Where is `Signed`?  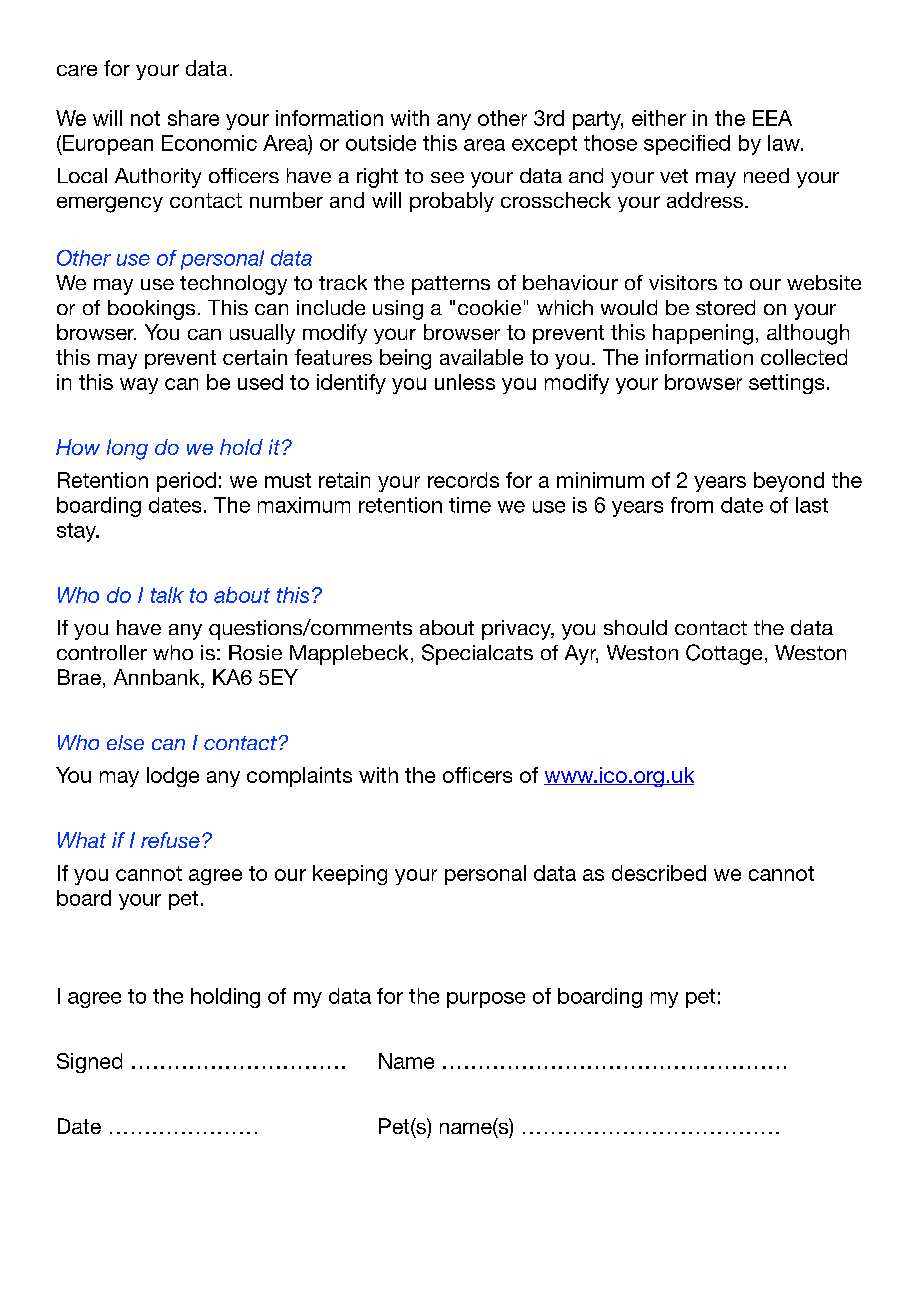
Signed is located at coordinates (89, 1063).
